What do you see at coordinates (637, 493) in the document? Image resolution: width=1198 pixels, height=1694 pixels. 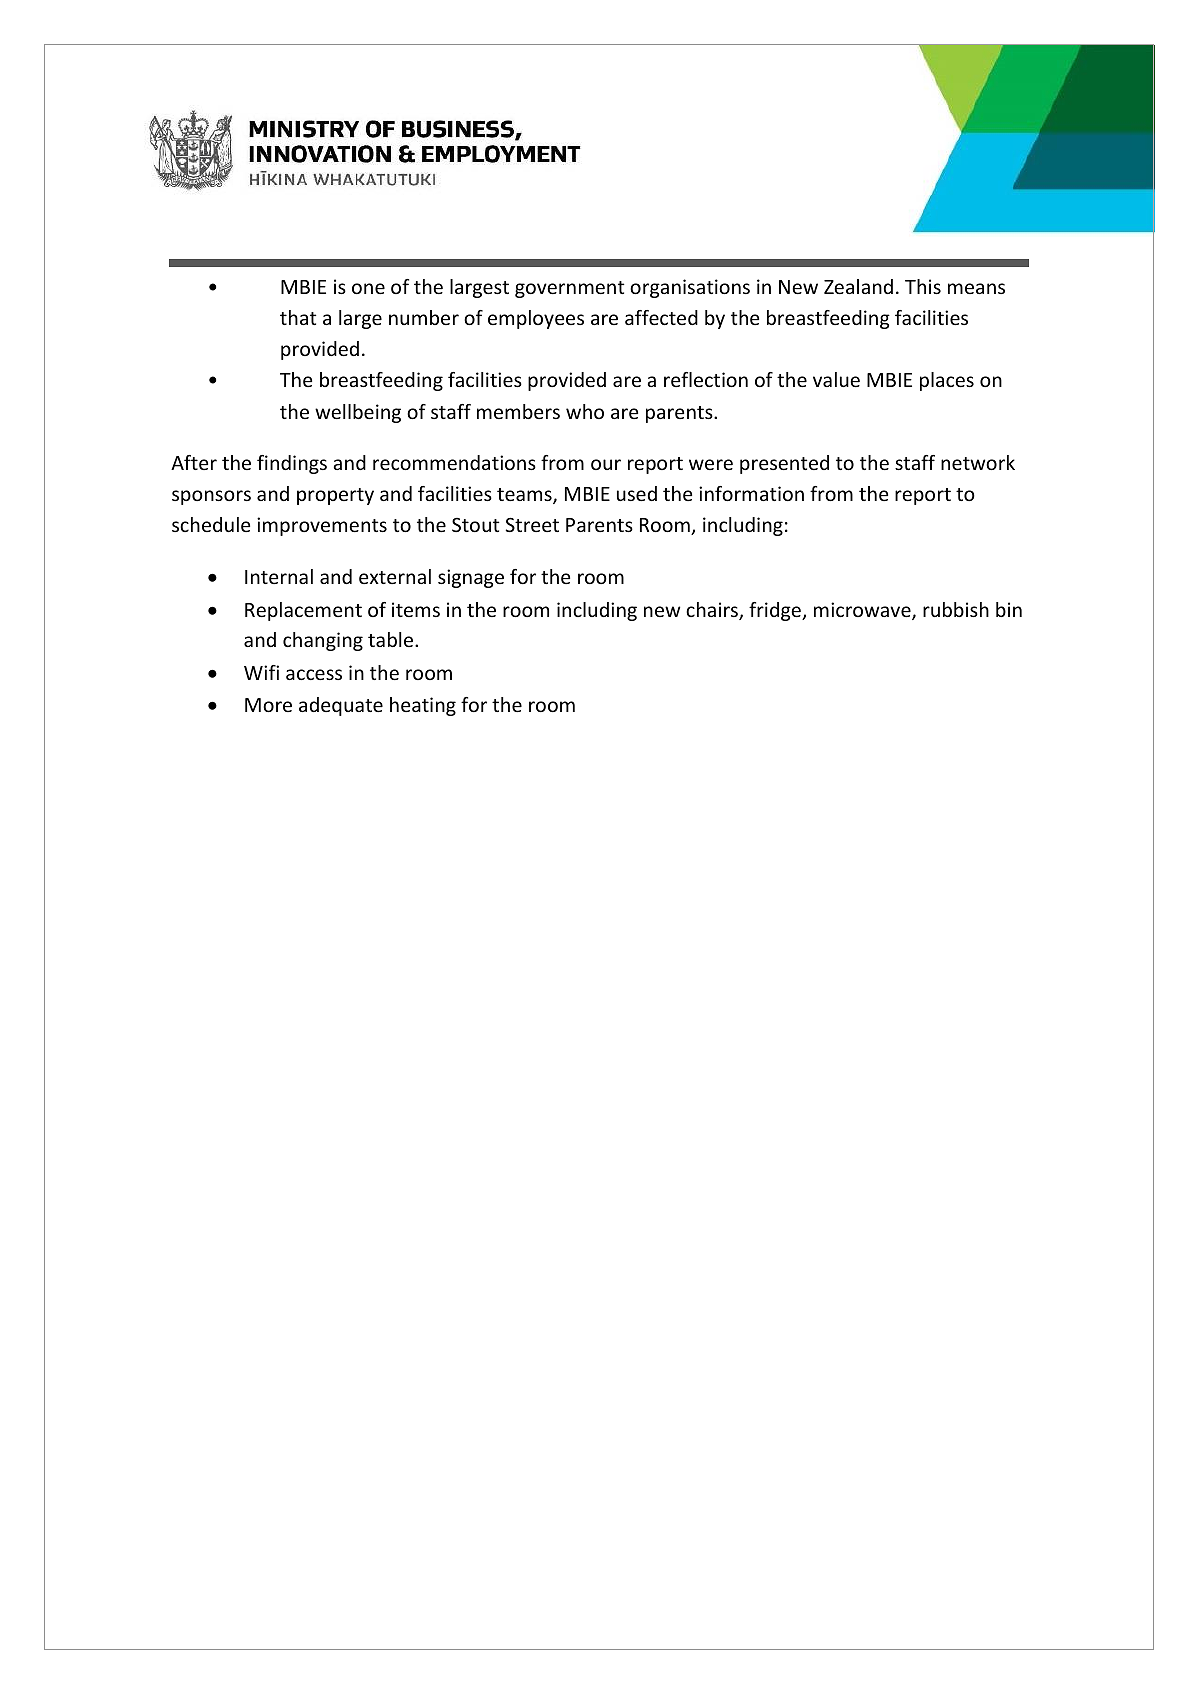 I see `used` at bounding box center [637, 493].
